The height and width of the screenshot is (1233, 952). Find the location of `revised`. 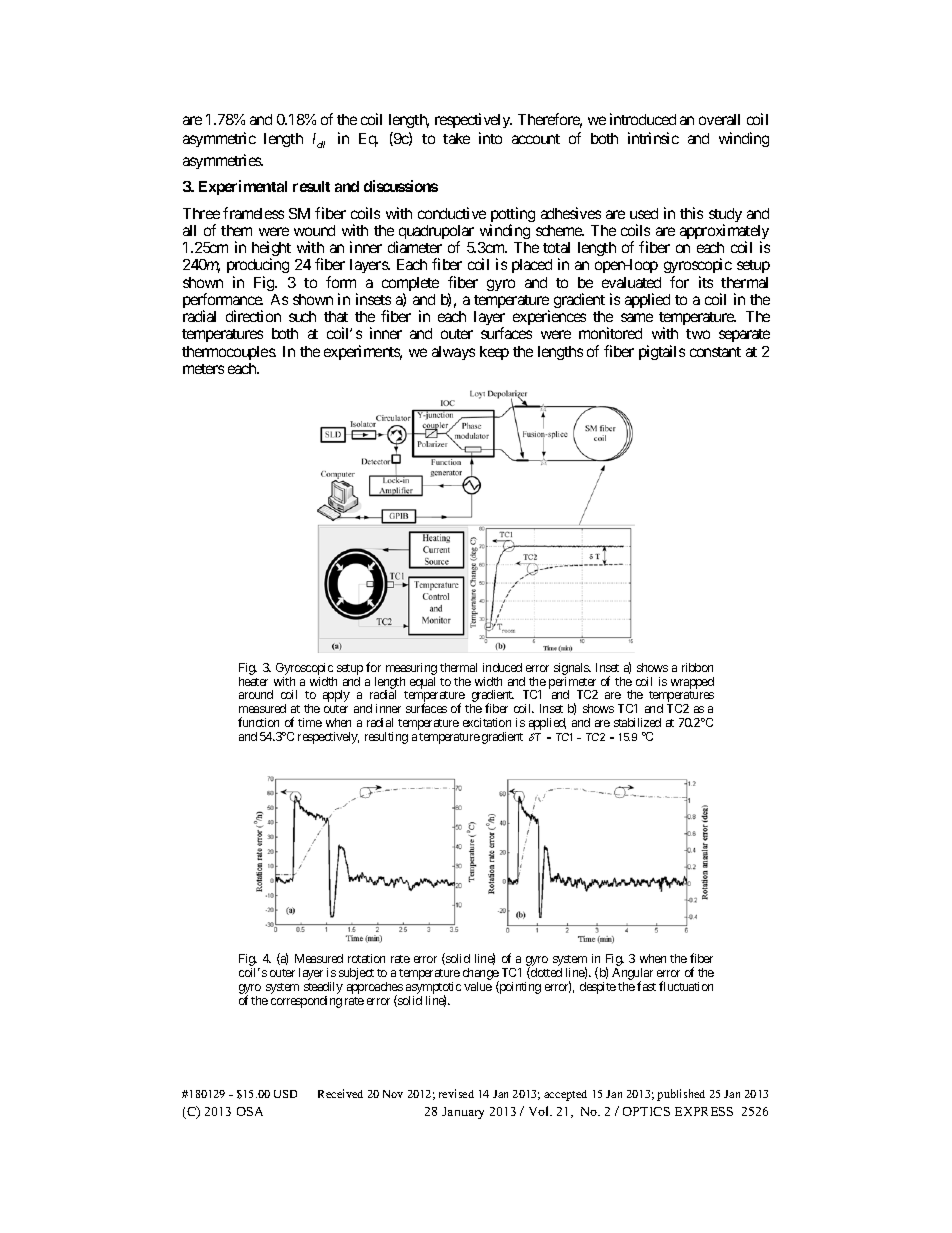

revised is located at coordinates (456, 1093).
